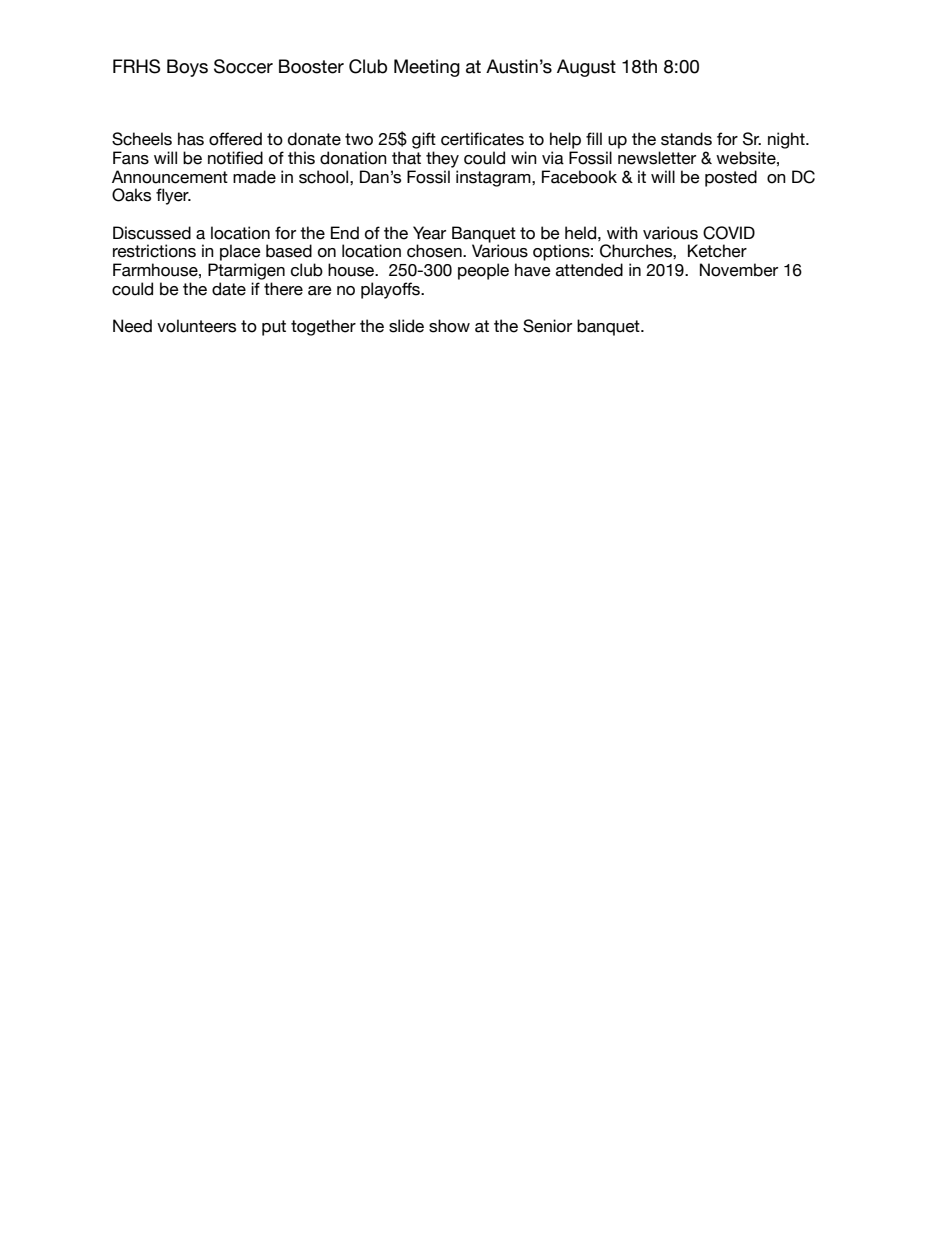 This page has height=1233, width=952. Describe the element at coordinates (429, 233) in the page. I see `Year` at that location.
